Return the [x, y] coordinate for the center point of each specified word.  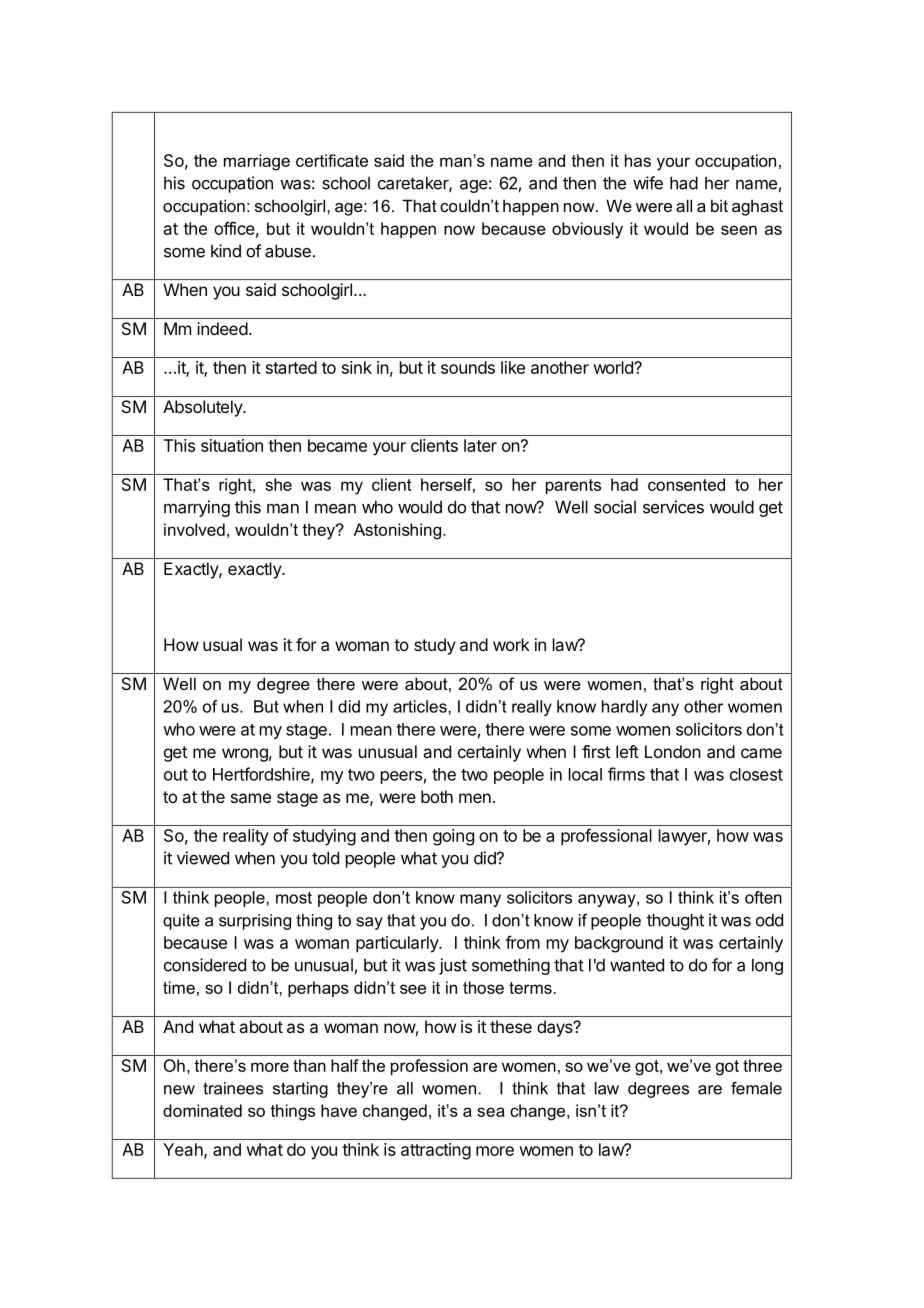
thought [675, 922]
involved [194, 529]
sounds [468, 367]
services [673, 507]
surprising [255, 922]
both [437, 796]
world [614, 367]
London [673, 751]
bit [719, 205]
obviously [587, 230]
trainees [233, 1088]
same [251, 798]
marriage [257, 162]
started [291, 367]
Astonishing [399, 531]
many [480, 900]
